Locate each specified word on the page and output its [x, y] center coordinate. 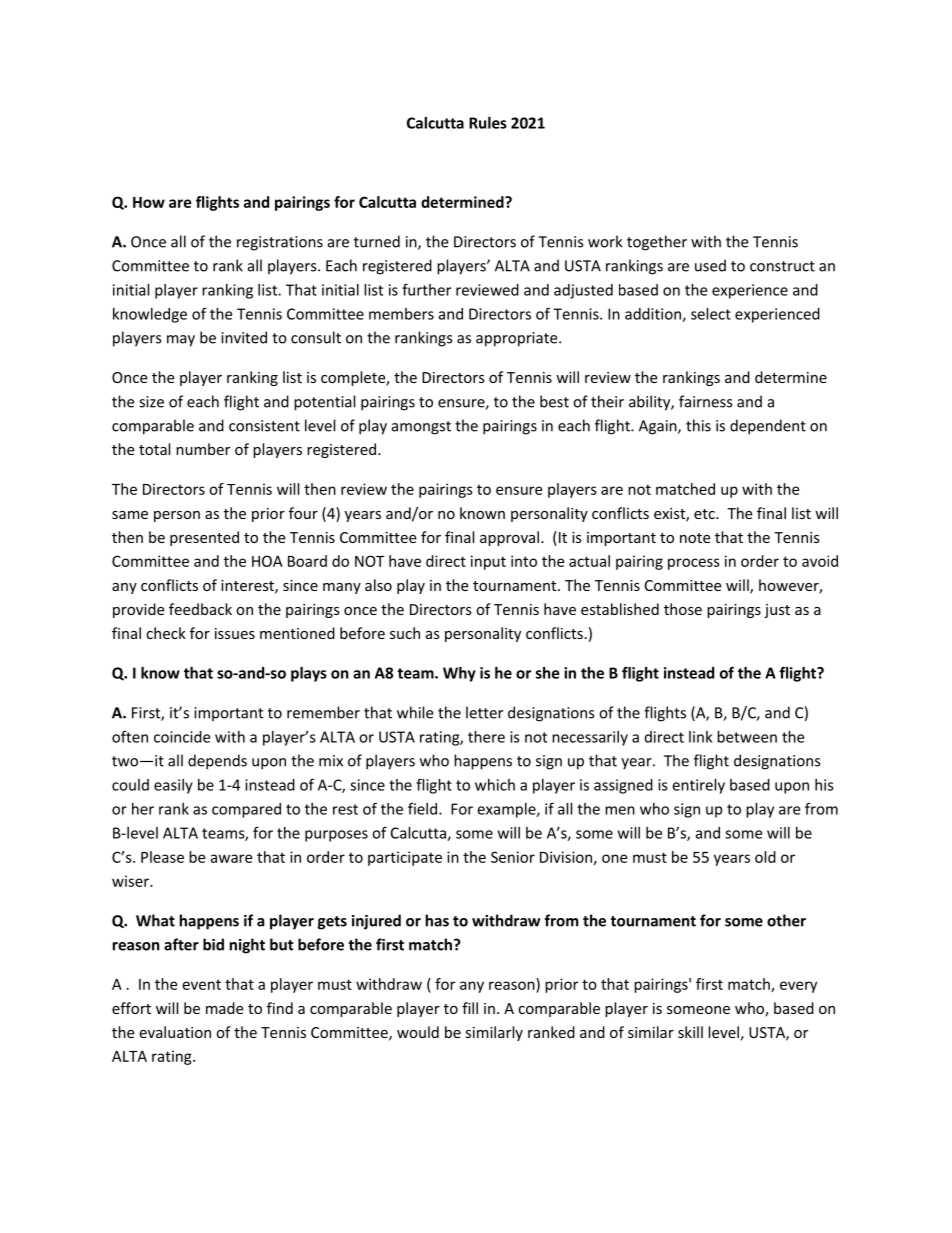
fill [470, 1008]
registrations [280, 243]
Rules [488, 123]
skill [690, 1032]
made [224, 1008]
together [657, 243]
